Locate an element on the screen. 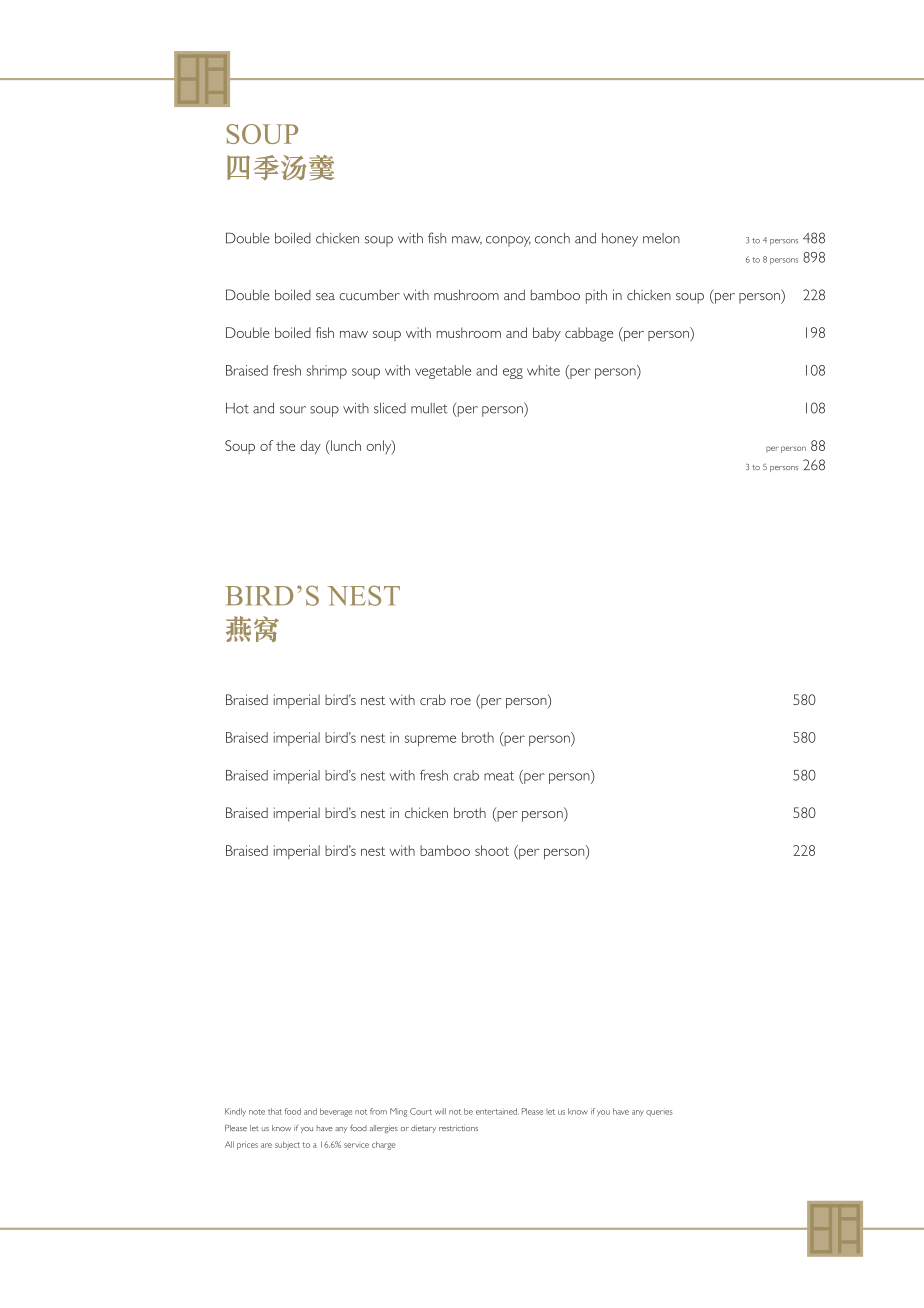 The height and width of the screenshot is (1308, 924). meat is located at coordinates (499, 776).
